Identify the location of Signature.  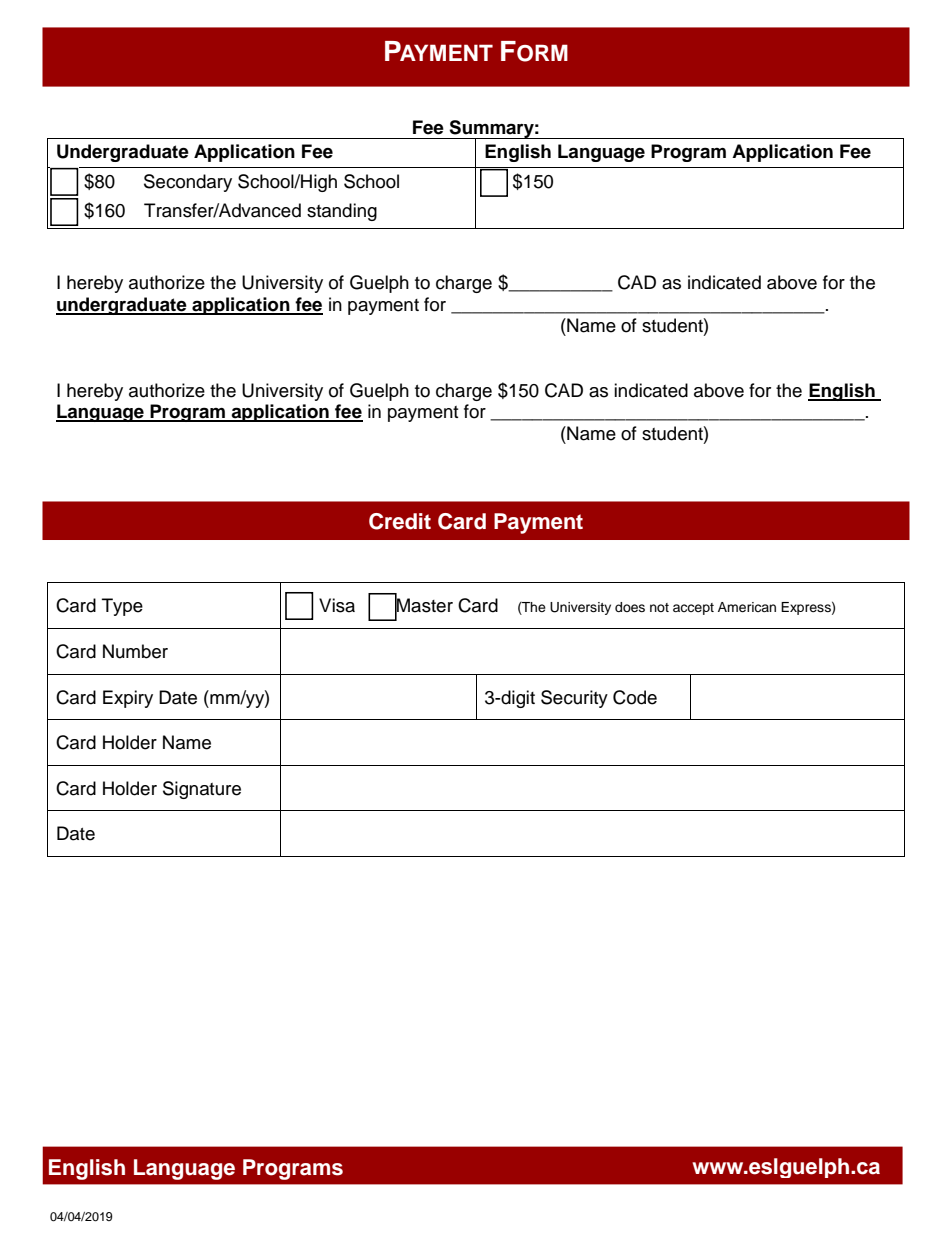
(202, 790).
